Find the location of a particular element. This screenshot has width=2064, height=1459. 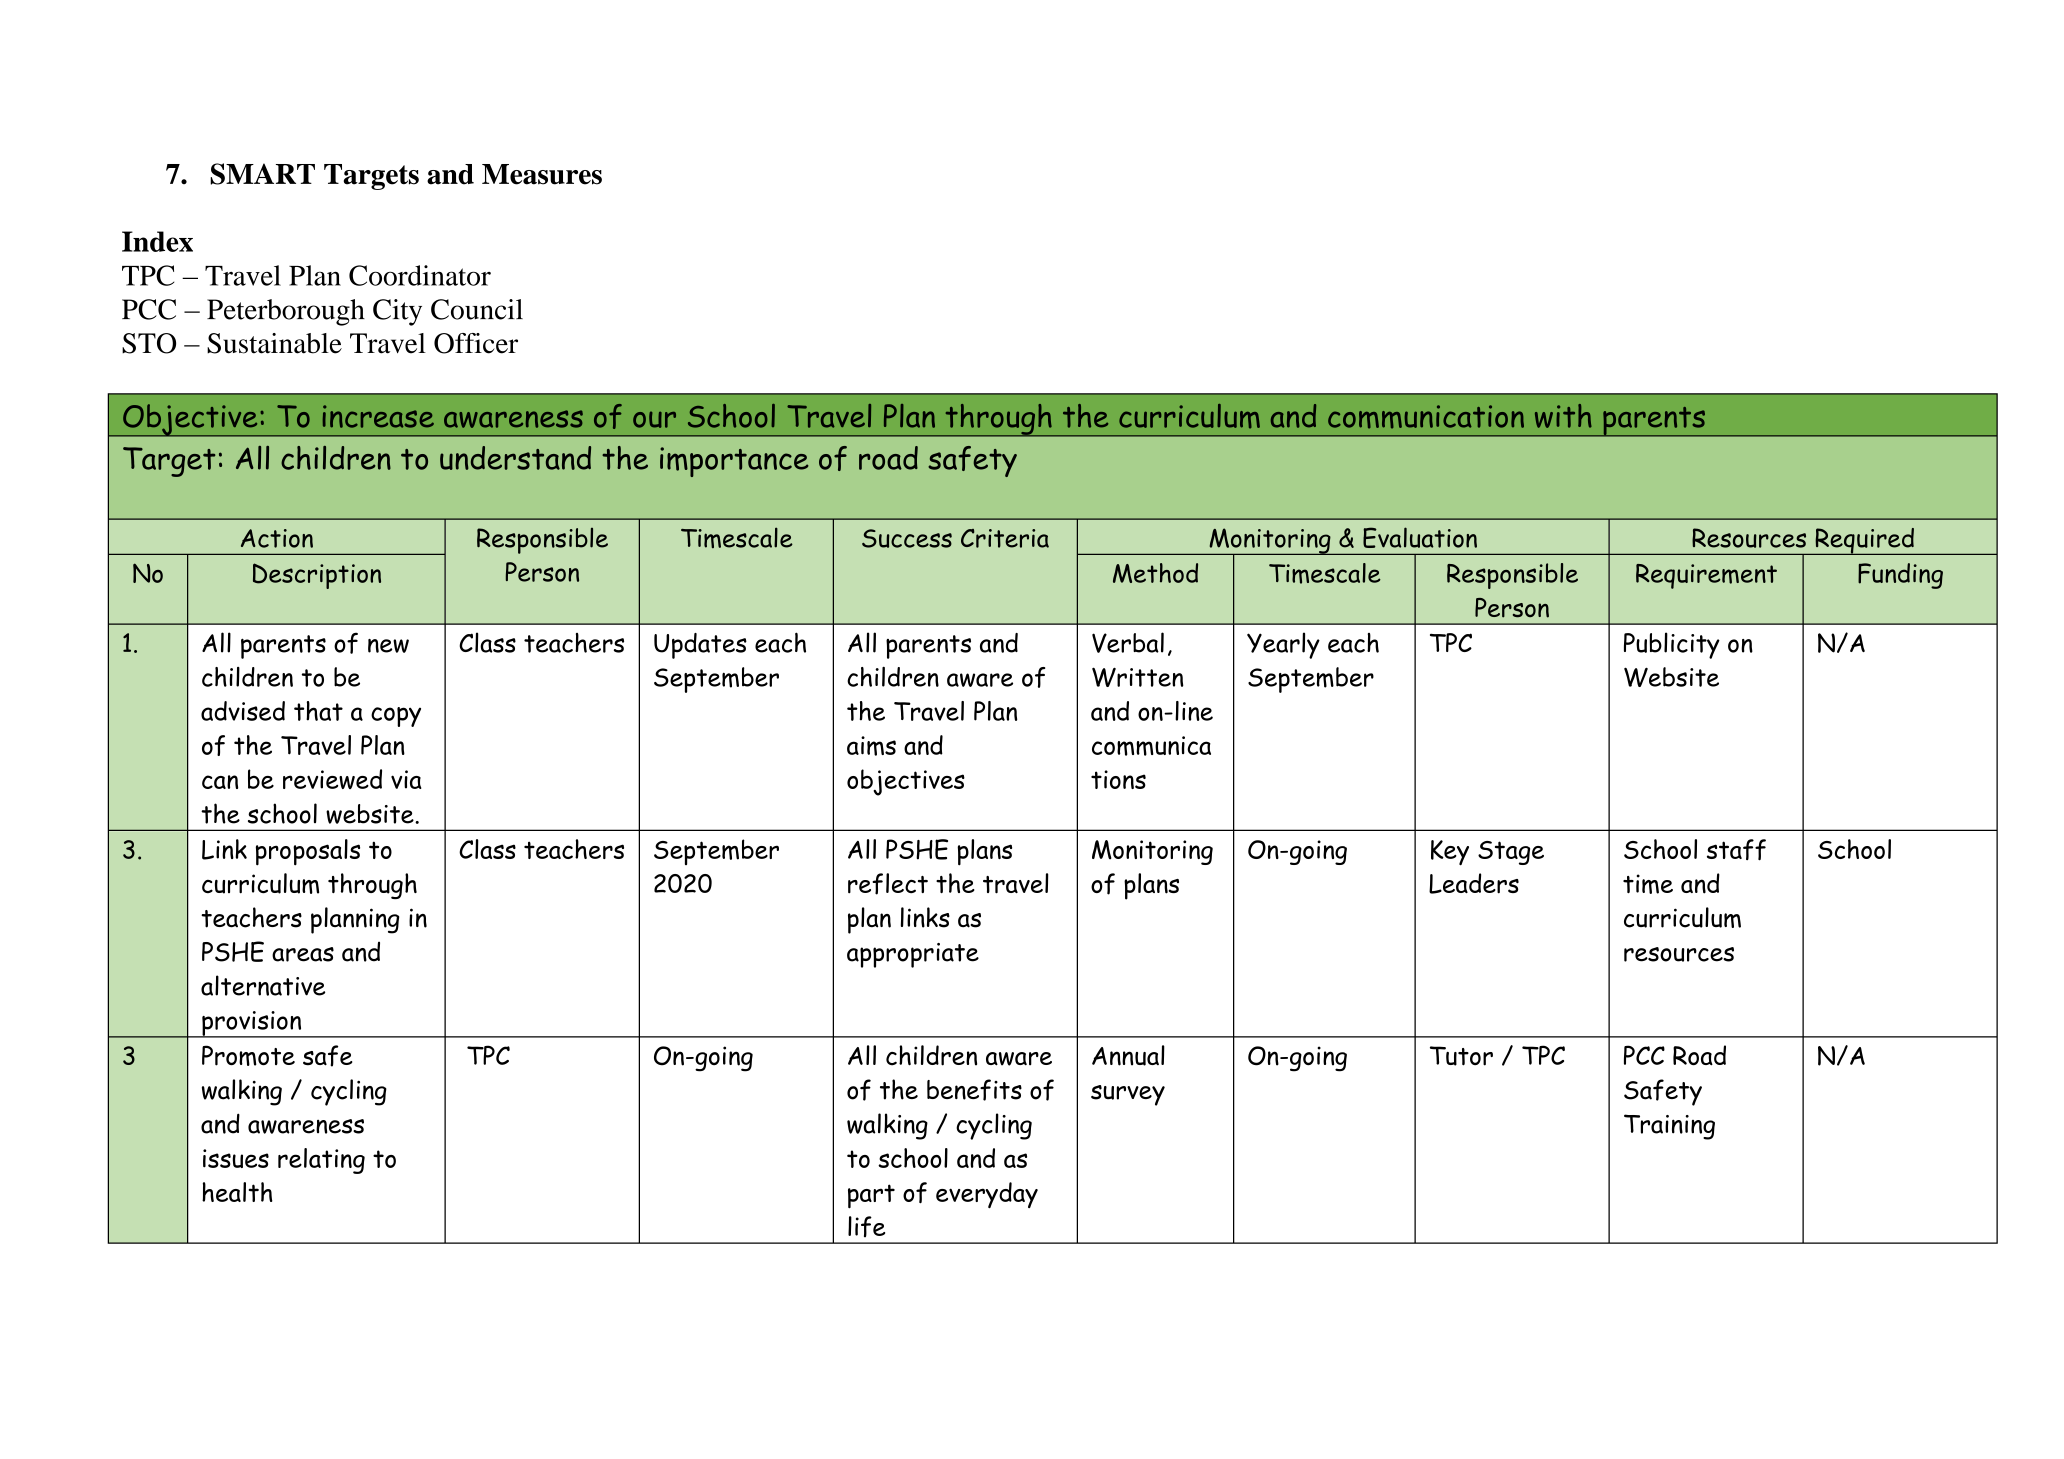

relating is located at coordinates (321, 1161).
